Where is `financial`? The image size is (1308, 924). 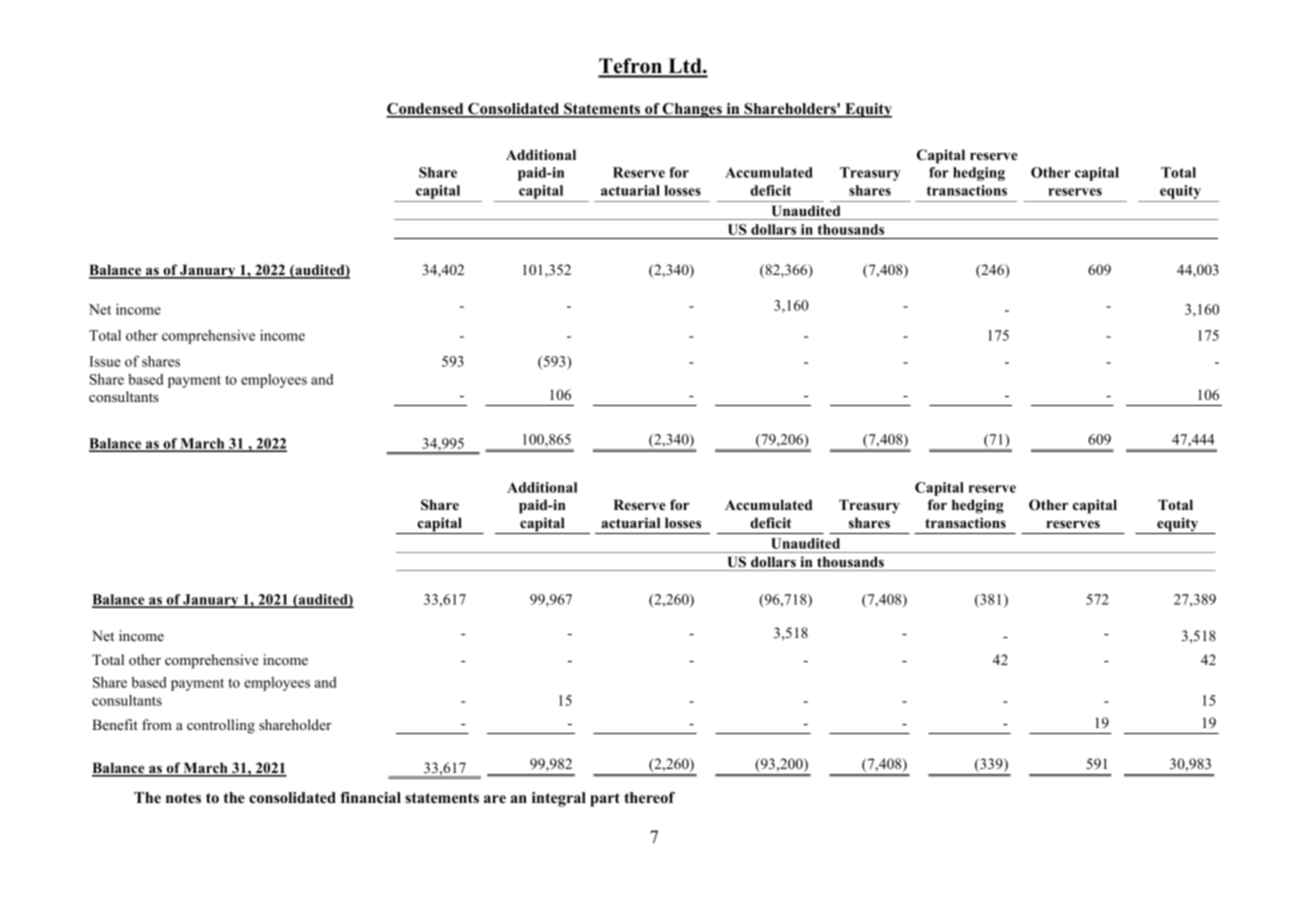
financial is located at coordinates (371, 798).
